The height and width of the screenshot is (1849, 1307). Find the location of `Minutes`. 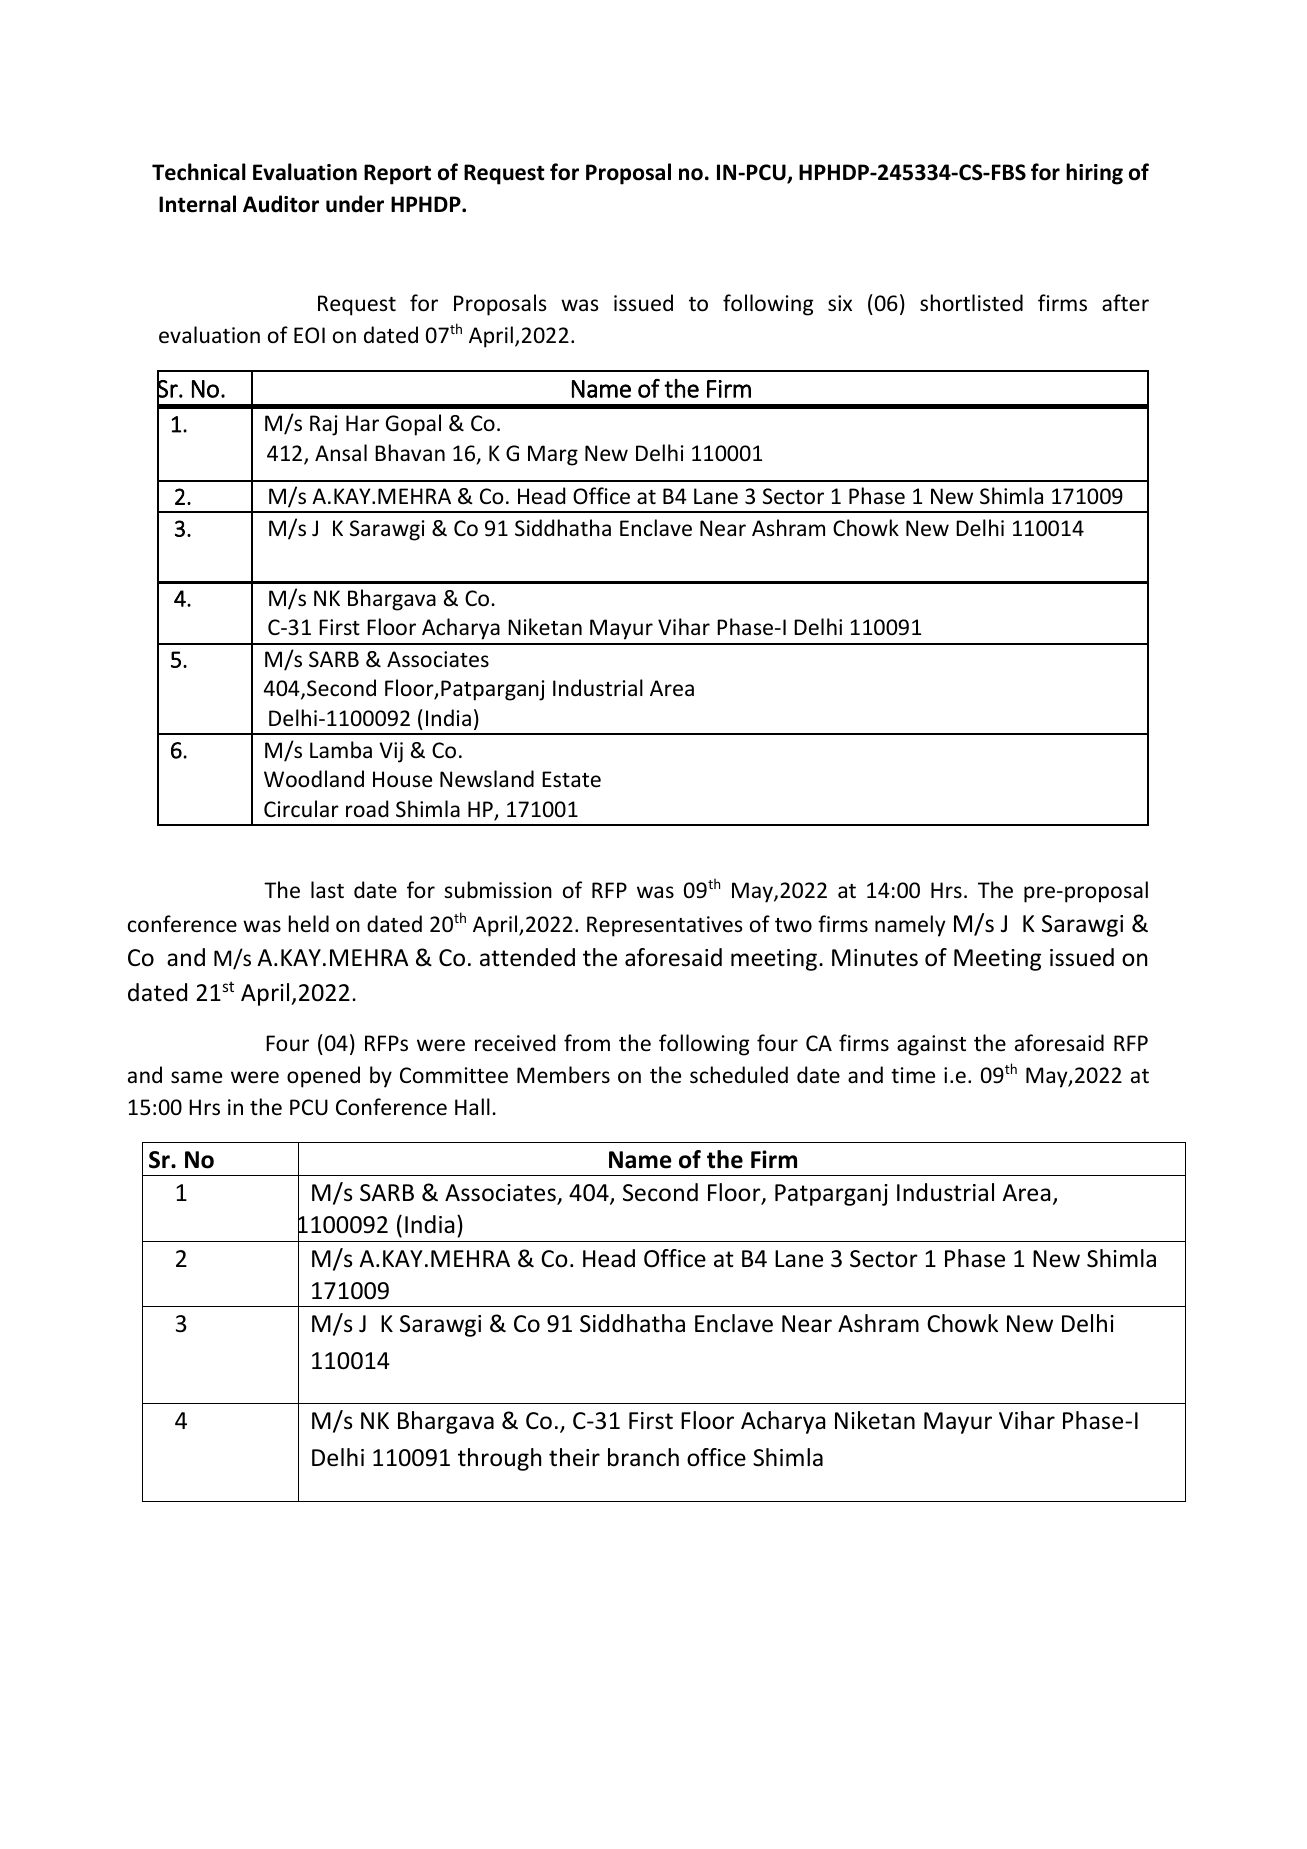

Minutes is located at coordinates (875, 958).
